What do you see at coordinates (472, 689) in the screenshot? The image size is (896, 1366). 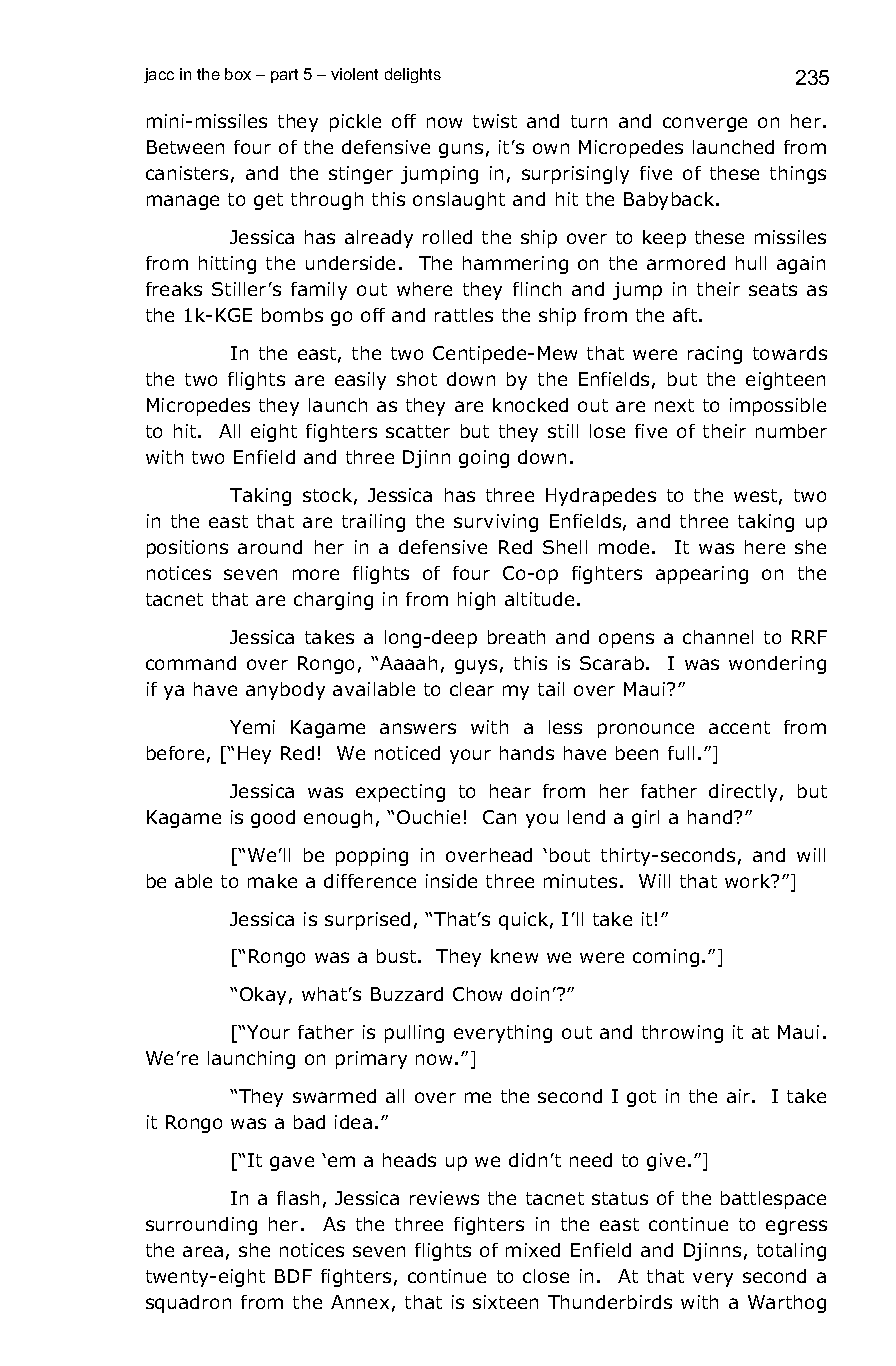 I see `clear` at bounding box center [472, 689].
